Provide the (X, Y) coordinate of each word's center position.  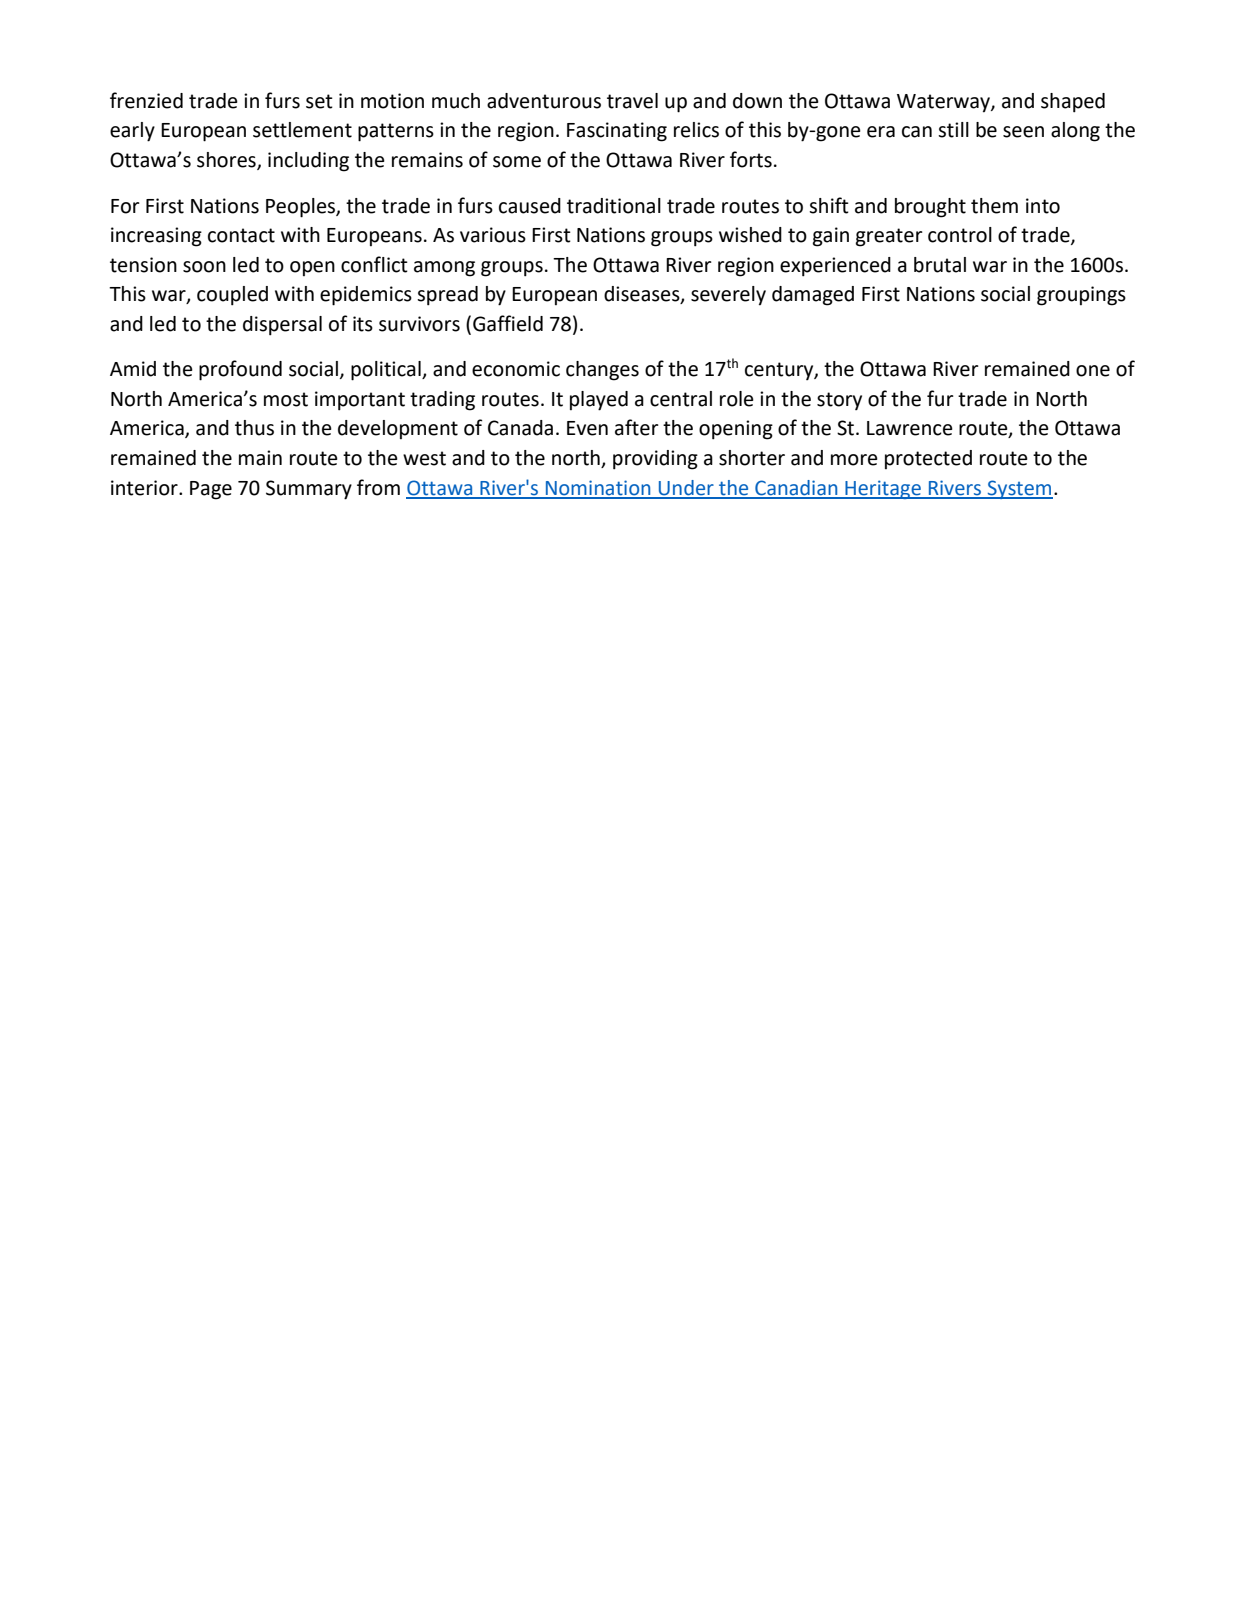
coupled (232, 296)
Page (211, 490)
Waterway (944, 103)
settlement (302, 130)
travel (632, 101)
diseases (643, 295)
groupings (1081, 296)
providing (655, 460)
